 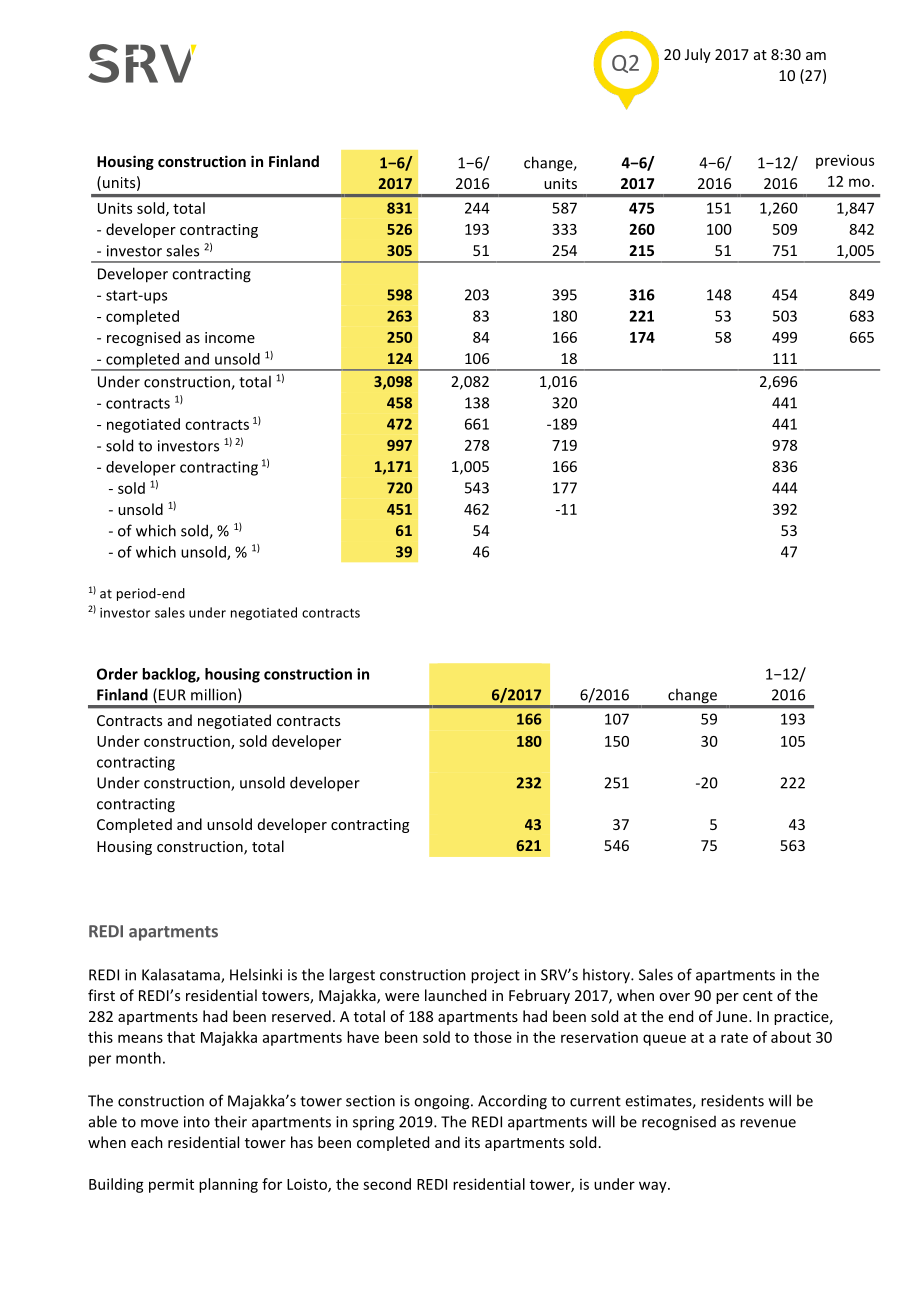 I want to click on into, so click(x=197, y=1122).
